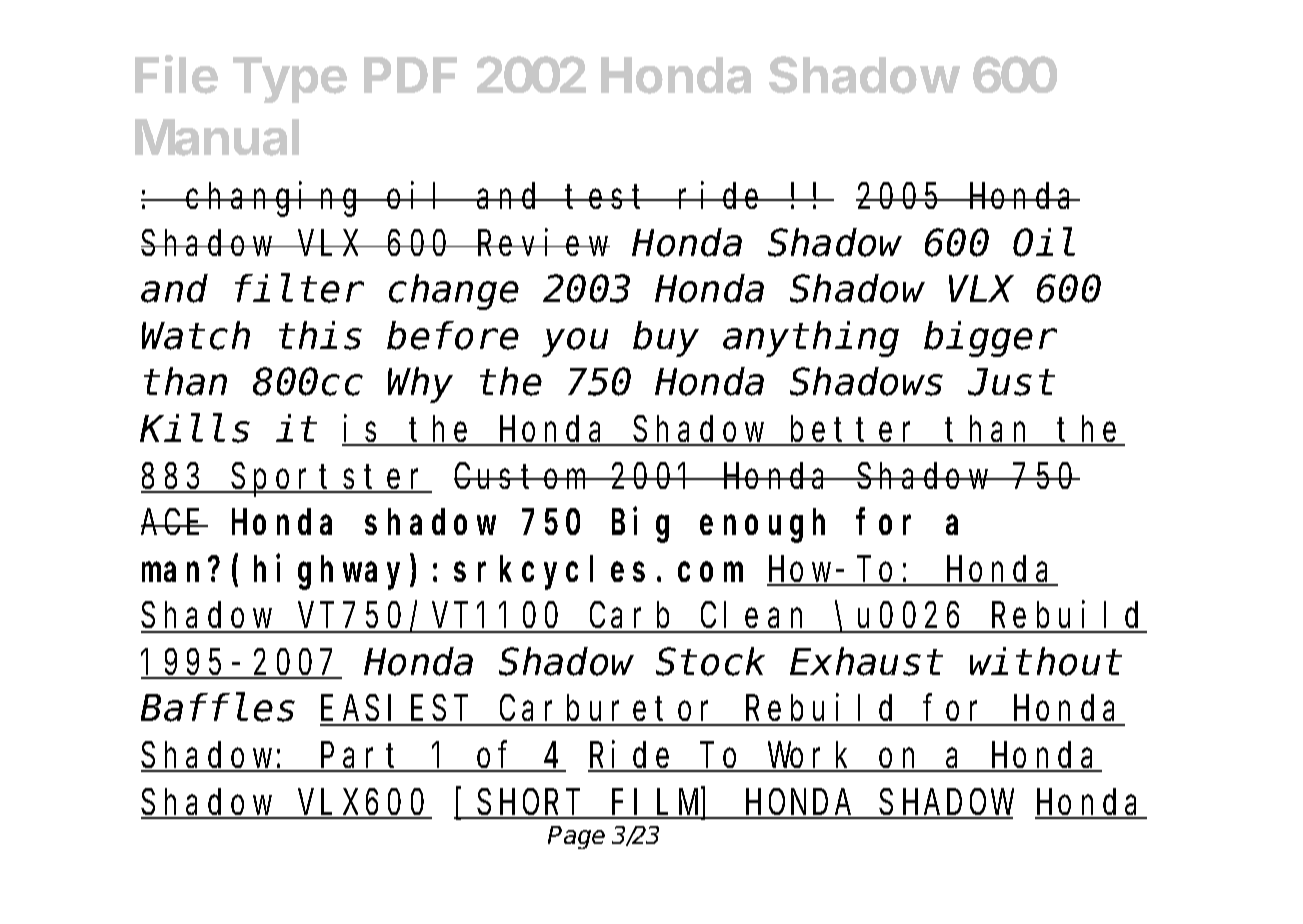  I want to click on Kills, so click(195, 429).
